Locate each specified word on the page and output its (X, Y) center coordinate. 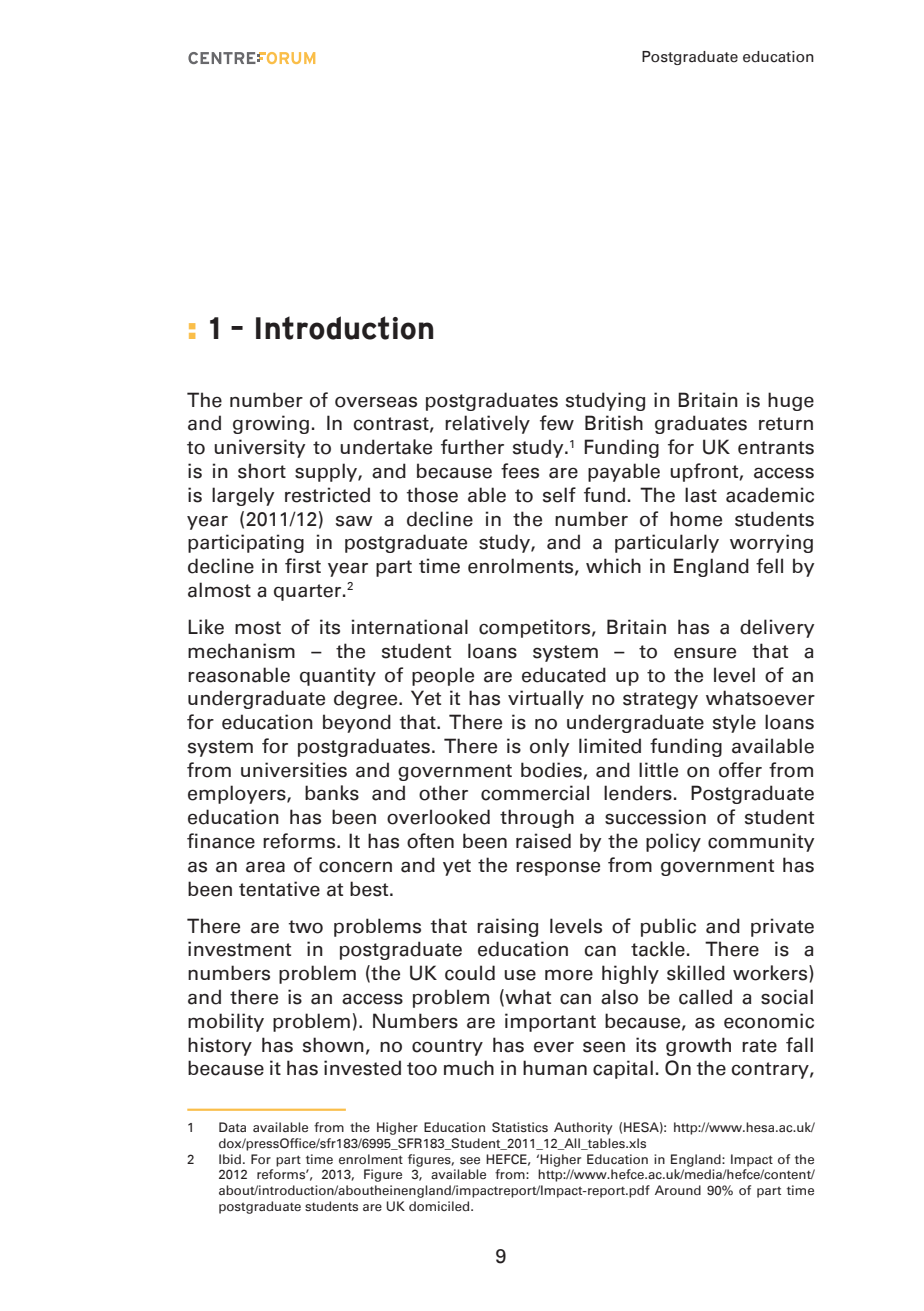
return (786, 424)
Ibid (230, 1159)
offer (740, 770)
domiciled (440, 1206)
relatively (487, 424)
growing (271, 424)
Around (678, 1190)
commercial (535, 793)
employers (238, 794)
